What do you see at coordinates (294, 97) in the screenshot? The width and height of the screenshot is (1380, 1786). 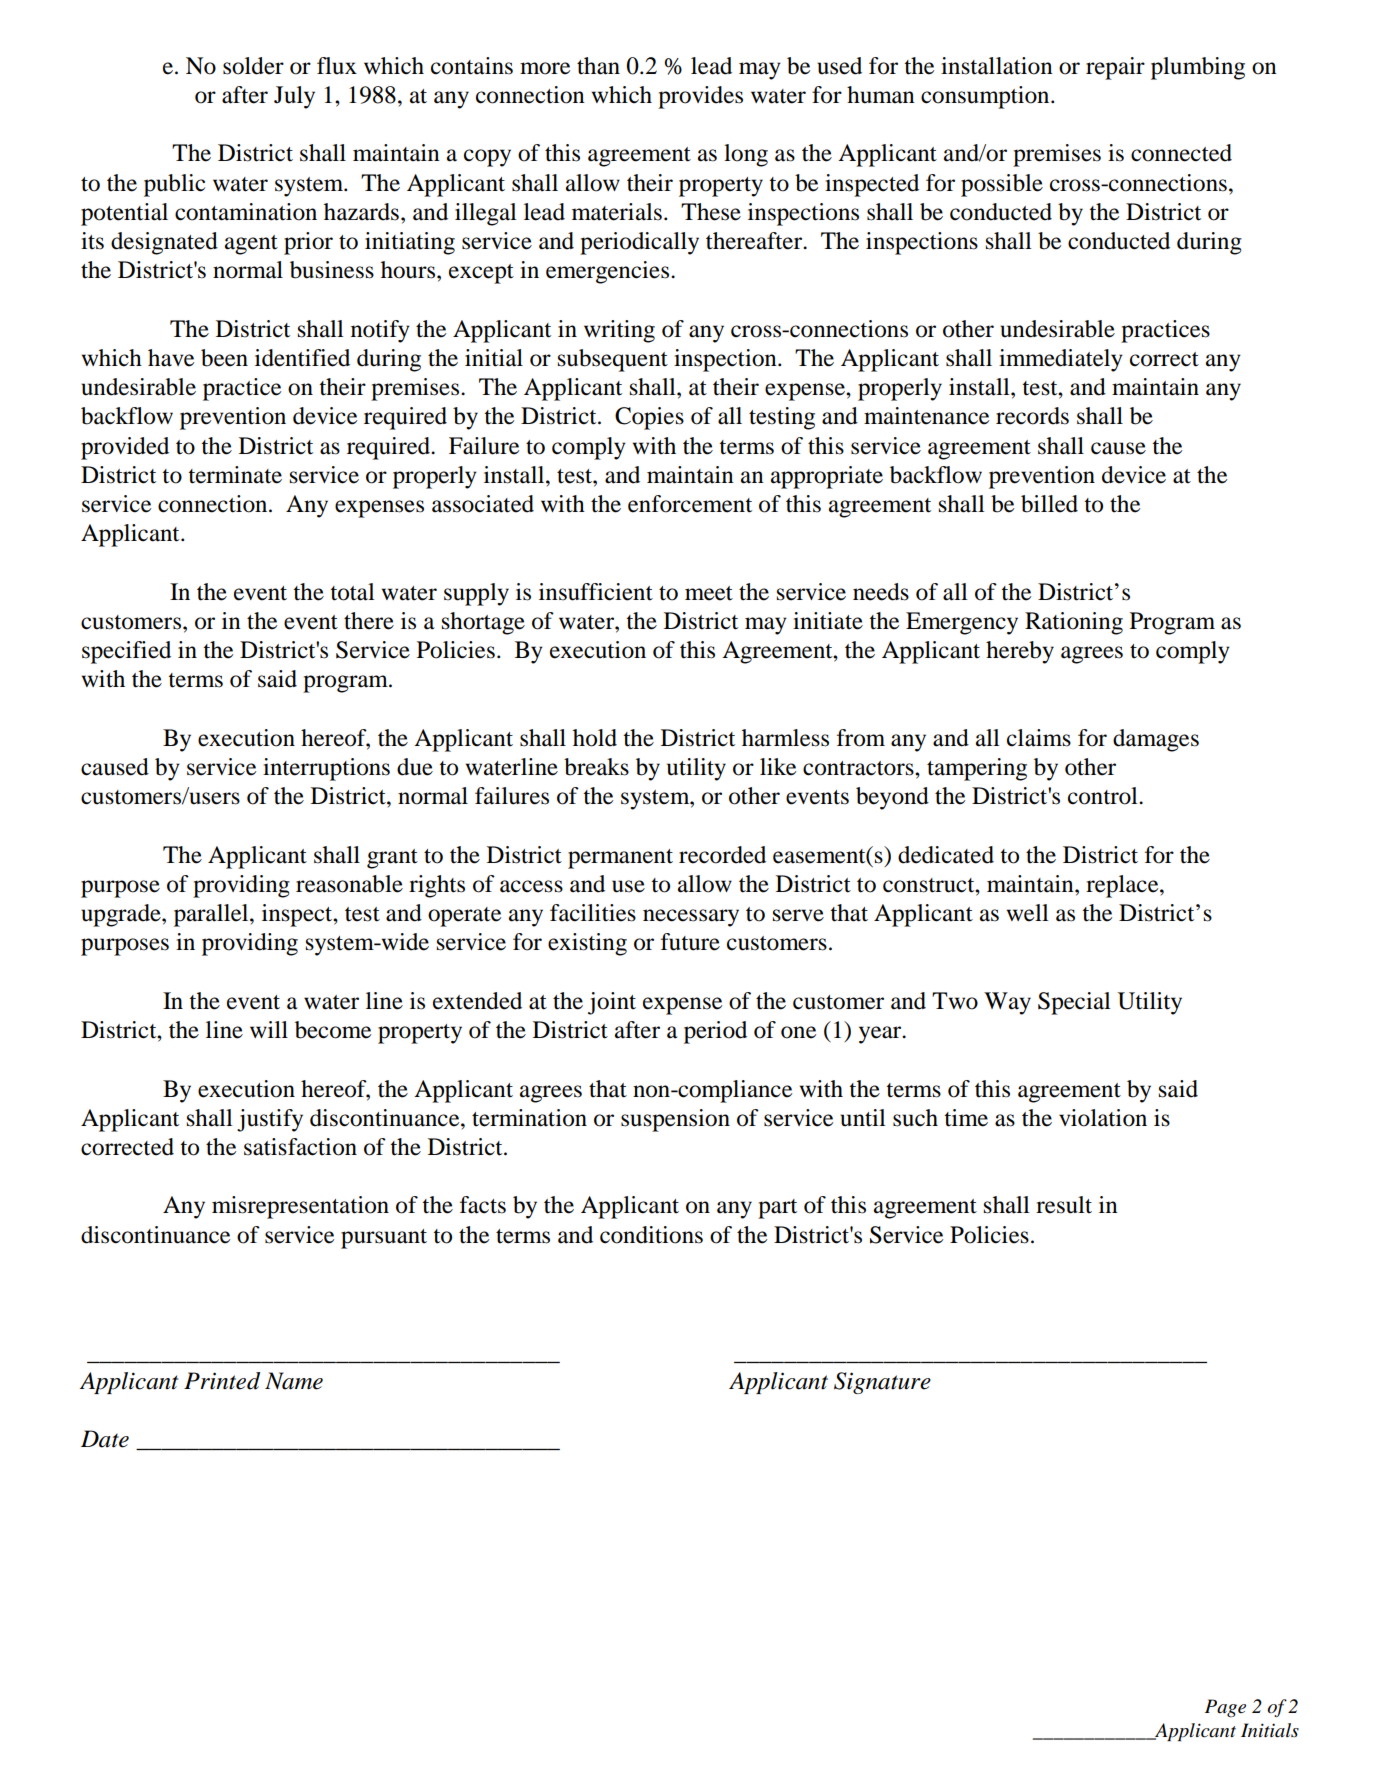 I see `July` at bounding box center [294, 97].
